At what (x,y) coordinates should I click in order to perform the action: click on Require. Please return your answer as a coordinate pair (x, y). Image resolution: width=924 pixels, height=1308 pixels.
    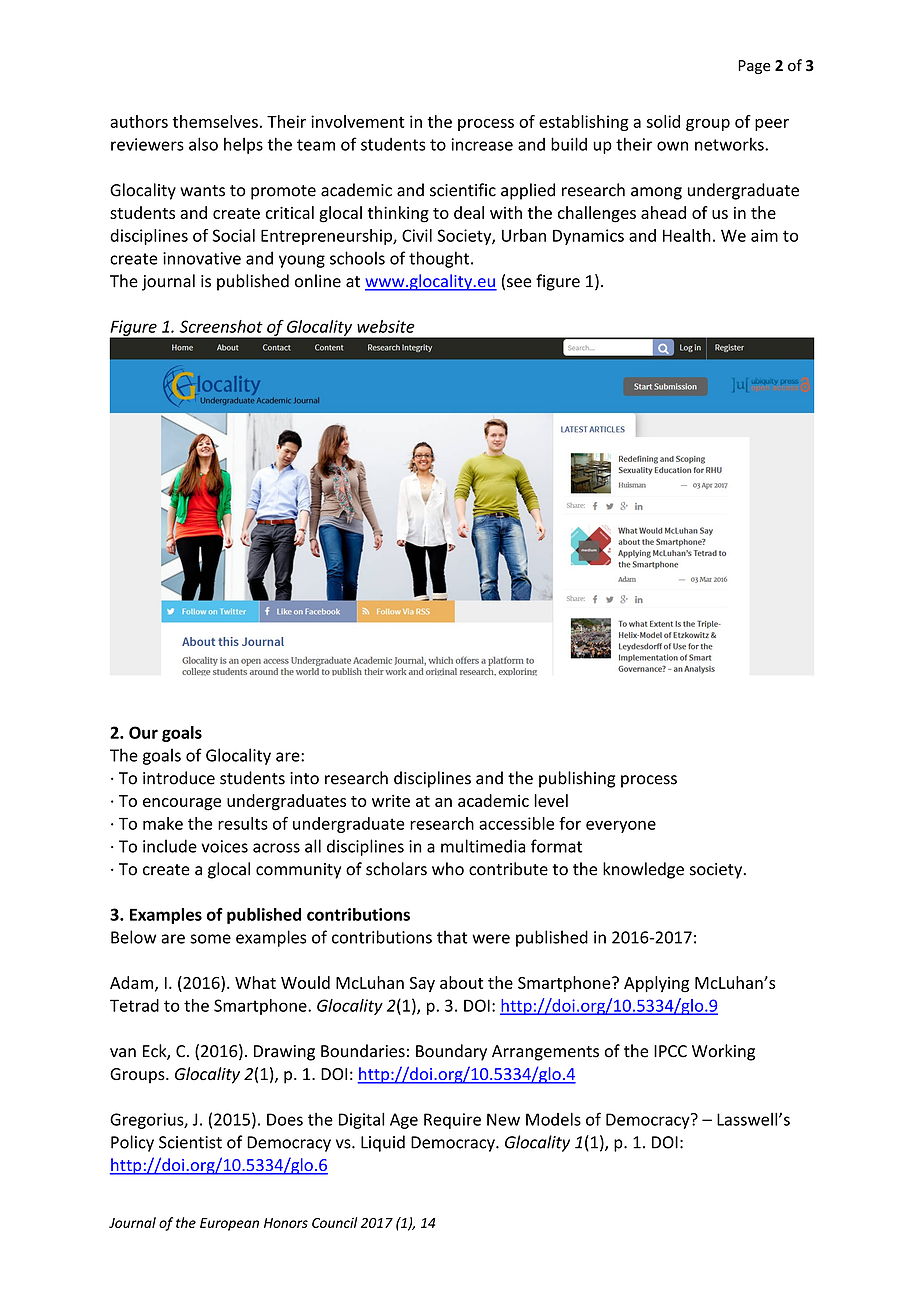
    Looking at the image, I should click on (452, 1121).
